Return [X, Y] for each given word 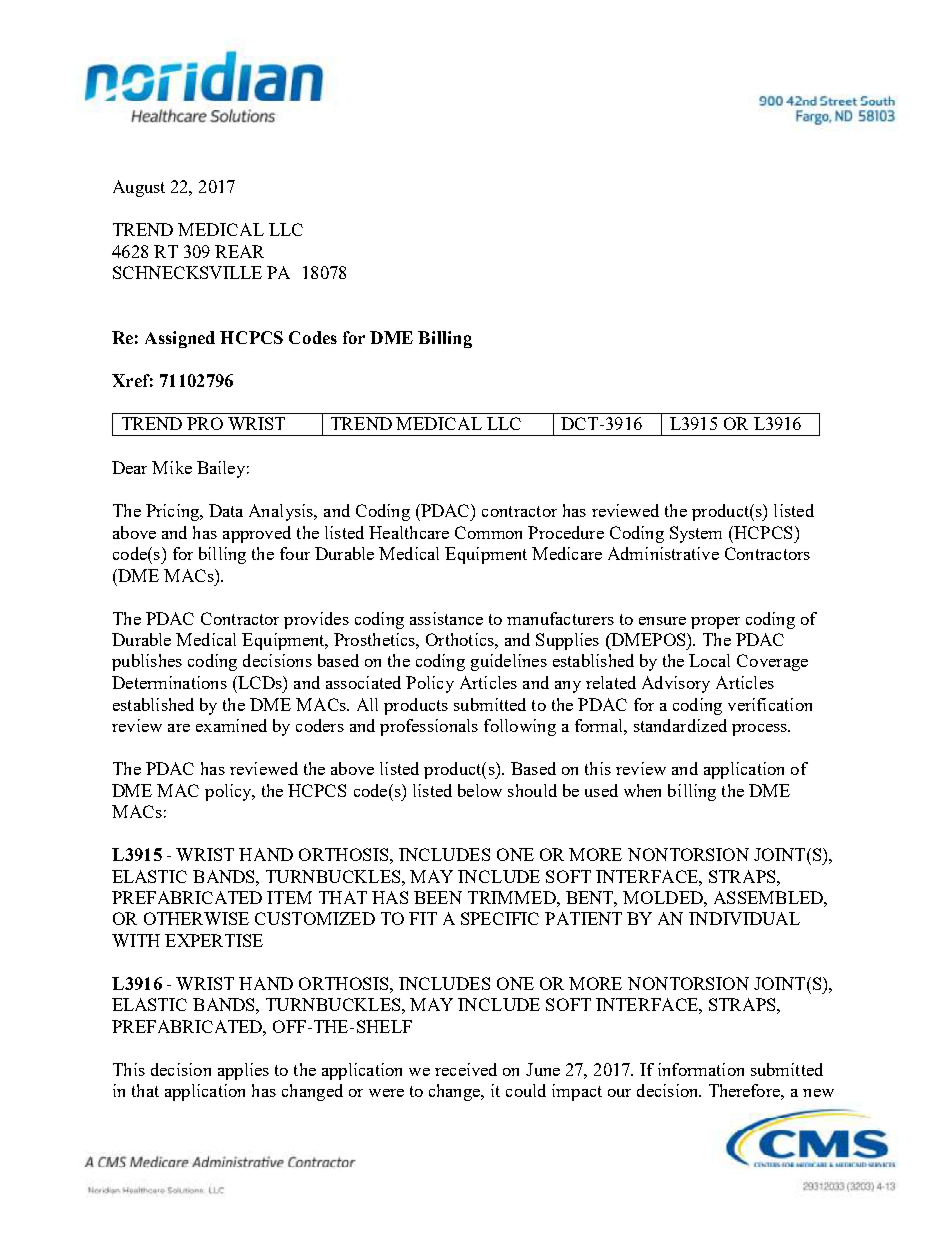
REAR [239, 251]
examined [231, 725]
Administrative [663, 553]
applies [243, 1071]
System [696, 534]
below [480, 790]
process [760, 730]
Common [488, 532]
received [466, 1069]
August [139, 188]
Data [226, 510]
